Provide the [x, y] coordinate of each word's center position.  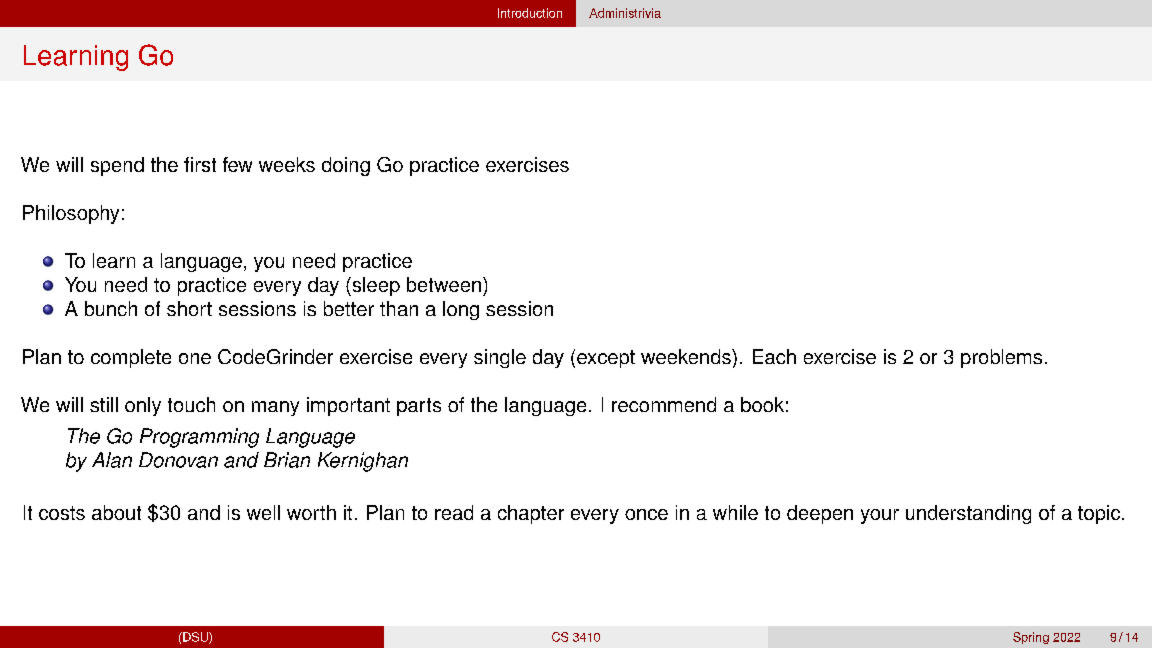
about [116, 512]
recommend [664, 404]
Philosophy [71, 214]
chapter [531, 514]
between [444, 284]
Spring [1031, 638]
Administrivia [625, 13]
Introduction [530, 13]
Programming [199, 438]
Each [774, 356]
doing [346, 166]
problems [1001, 358]
